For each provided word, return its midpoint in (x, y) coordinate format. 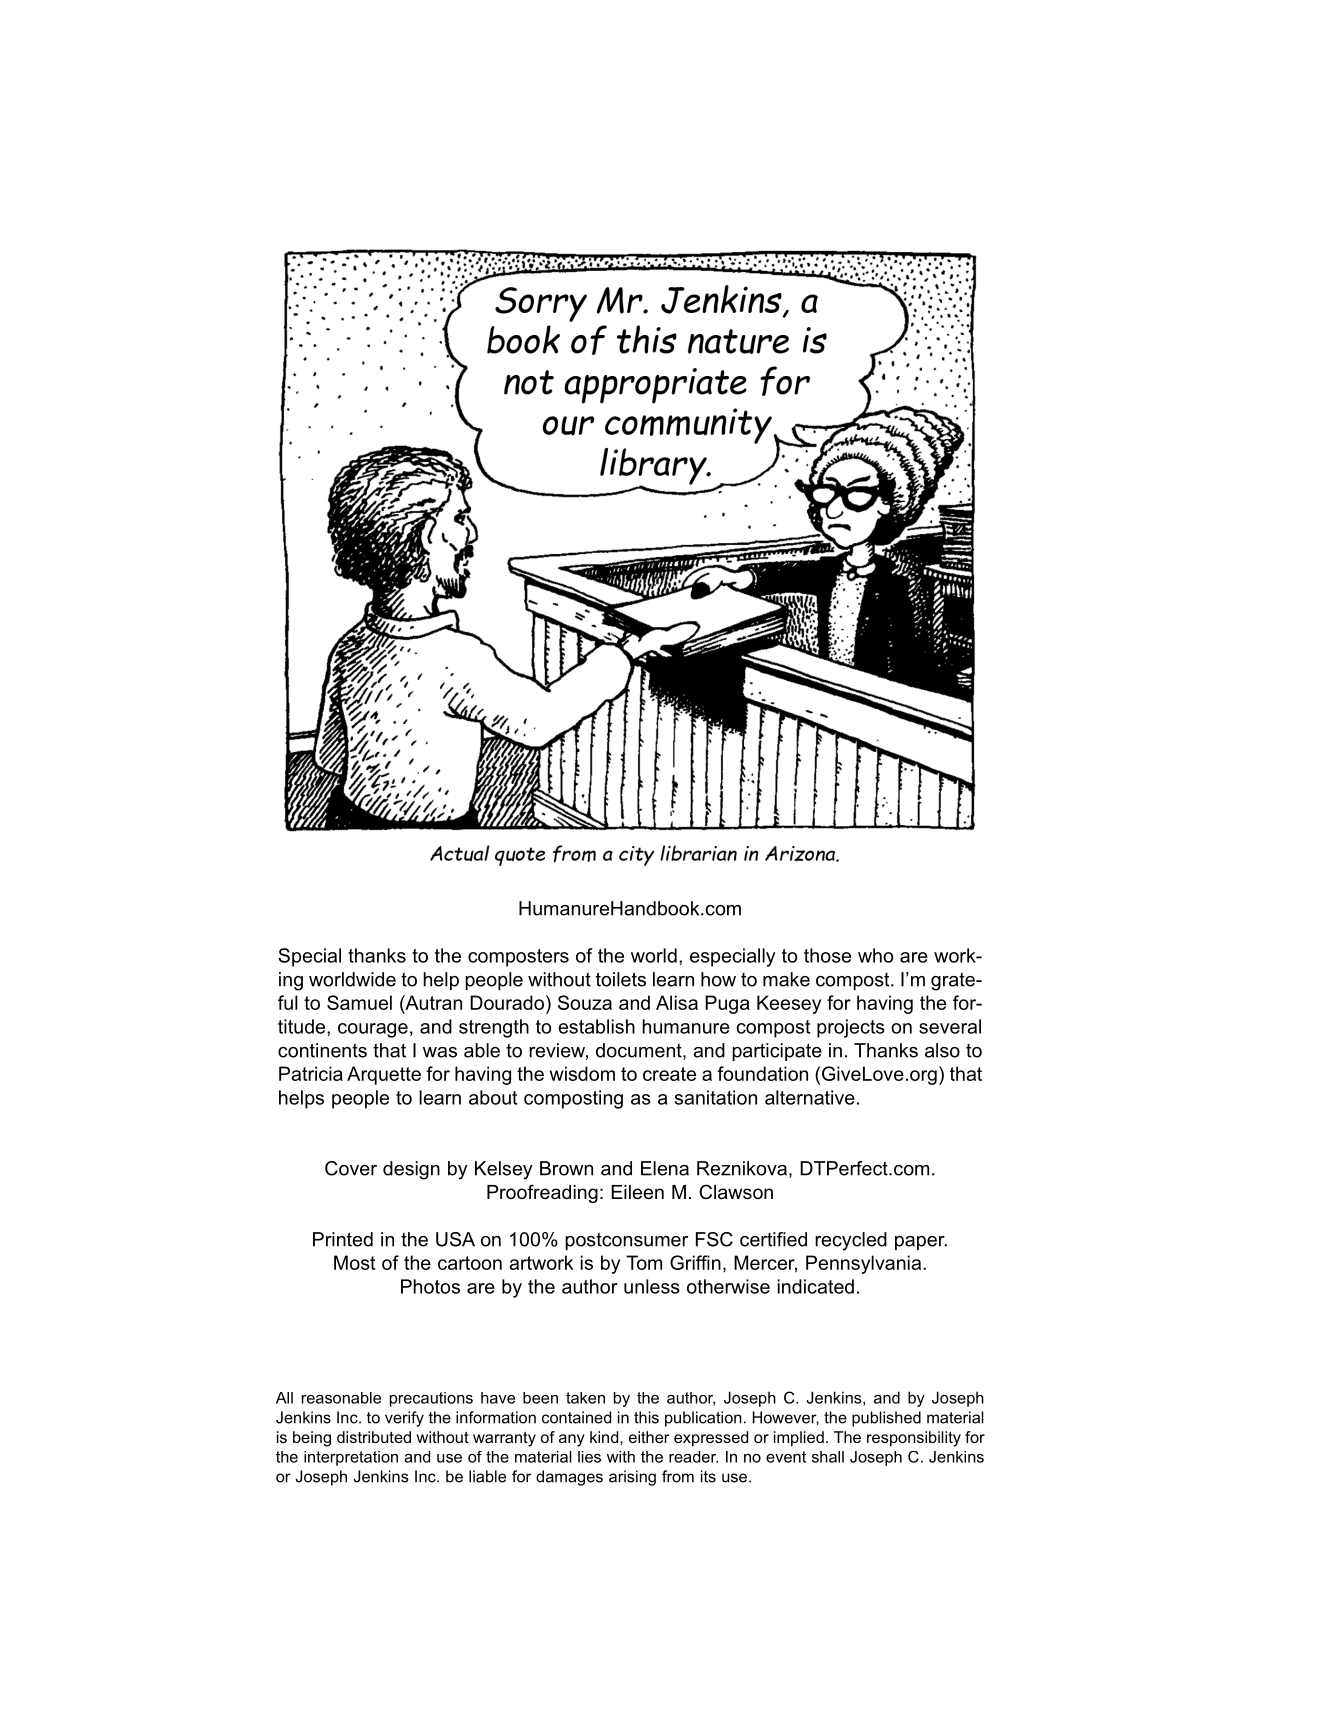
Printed (343, 1239)
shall (828, 1457)
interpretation (351, 1458)
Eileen (638, 1192)
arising (632, 1478)
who (875, 955)
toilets (621, 979)
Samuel (359, 1002)
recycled (851, 1241)
